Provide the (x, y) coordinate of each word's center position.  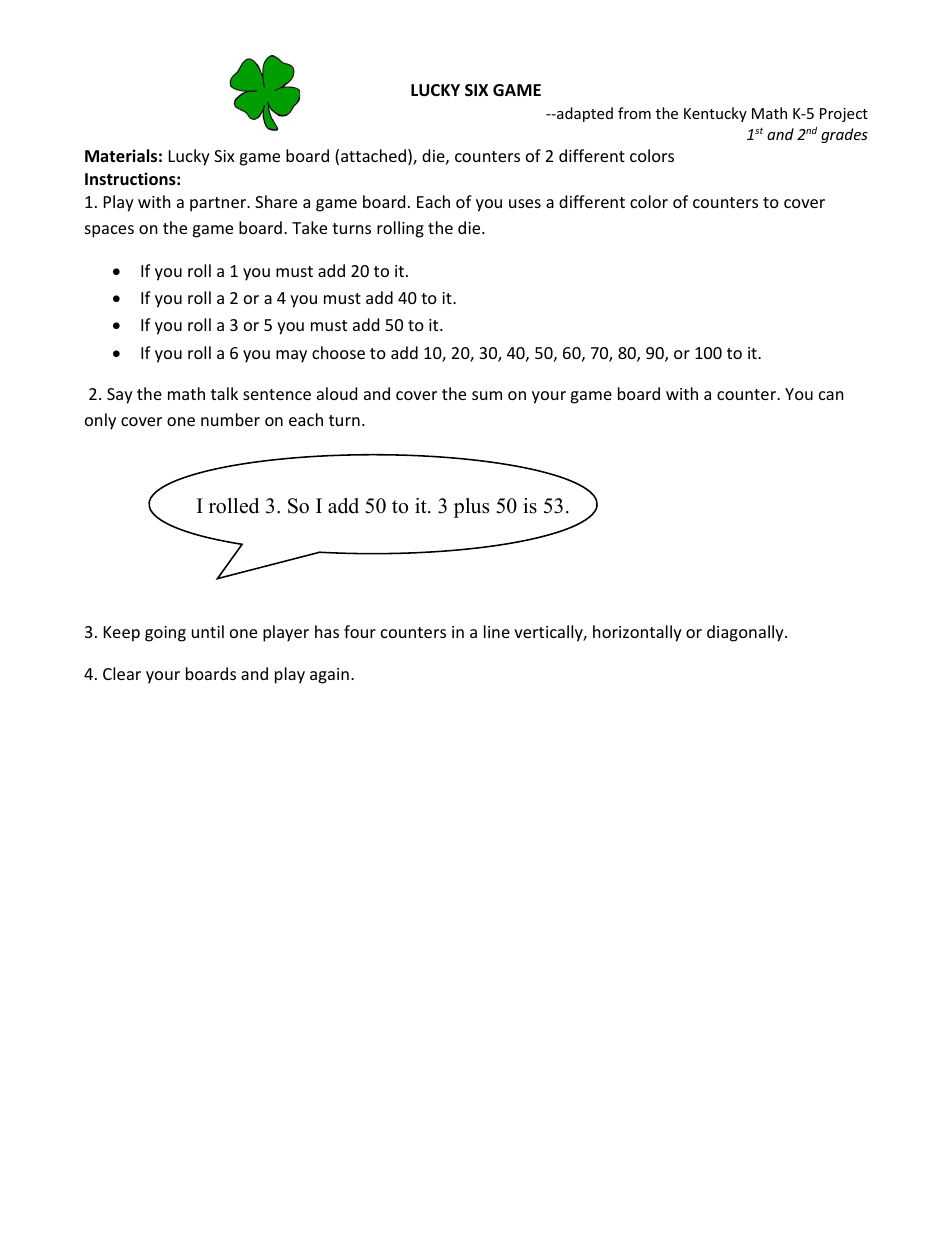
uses (525, 203)
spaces (109, 231)
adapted (584, 114)
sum (487, 395)
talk (224, 393)
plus (471, 508)
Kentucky (715, 114)
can (831, 395)
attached (373, 155)
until (208, 631)
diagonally (746, 633)
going (165, 634)
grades (844, 135)
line (497, 631)
